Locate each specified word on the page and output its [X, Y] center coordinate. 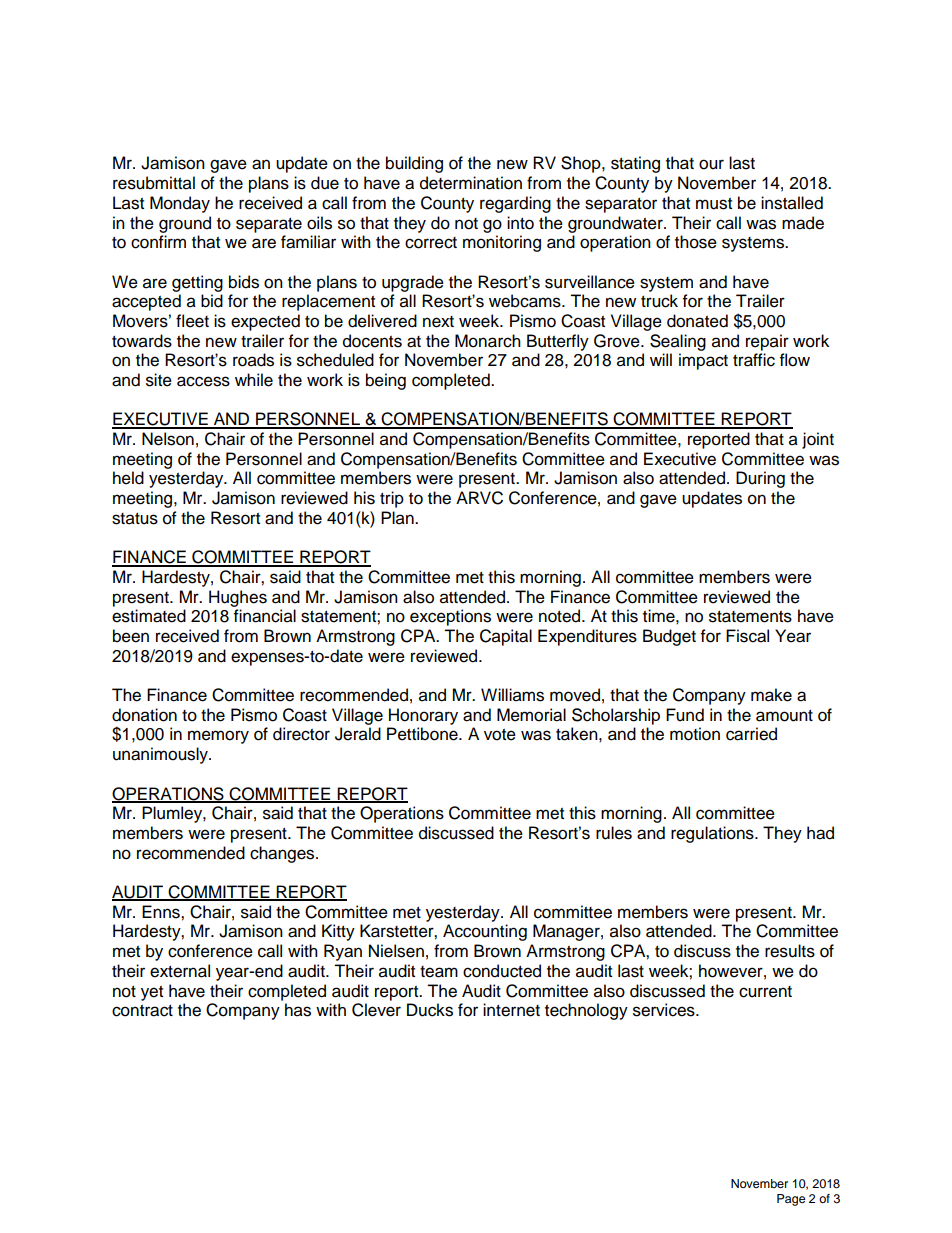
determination [471, 183]
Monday [180, 204]
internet [511, 1010]
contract [142, 1011]
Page [791, 1200]
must [714, 204]
